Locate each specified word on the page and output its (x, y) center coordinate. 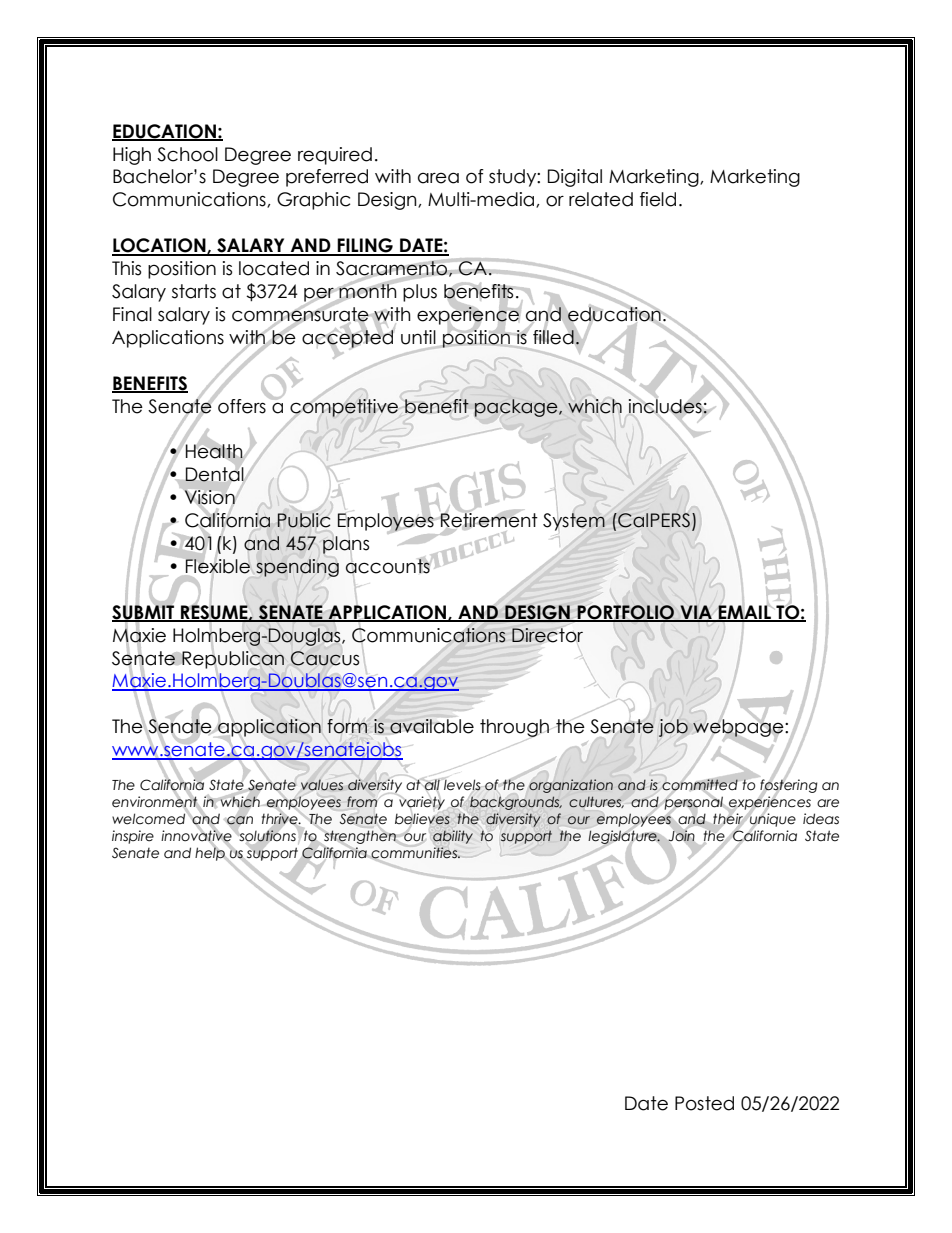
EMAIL (745, 613)
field (658, 199)
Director (547, 635)
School (187, 154)
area (438, 178)
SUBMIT (144, 612)
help (211, 853)
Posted (704, 1103)
